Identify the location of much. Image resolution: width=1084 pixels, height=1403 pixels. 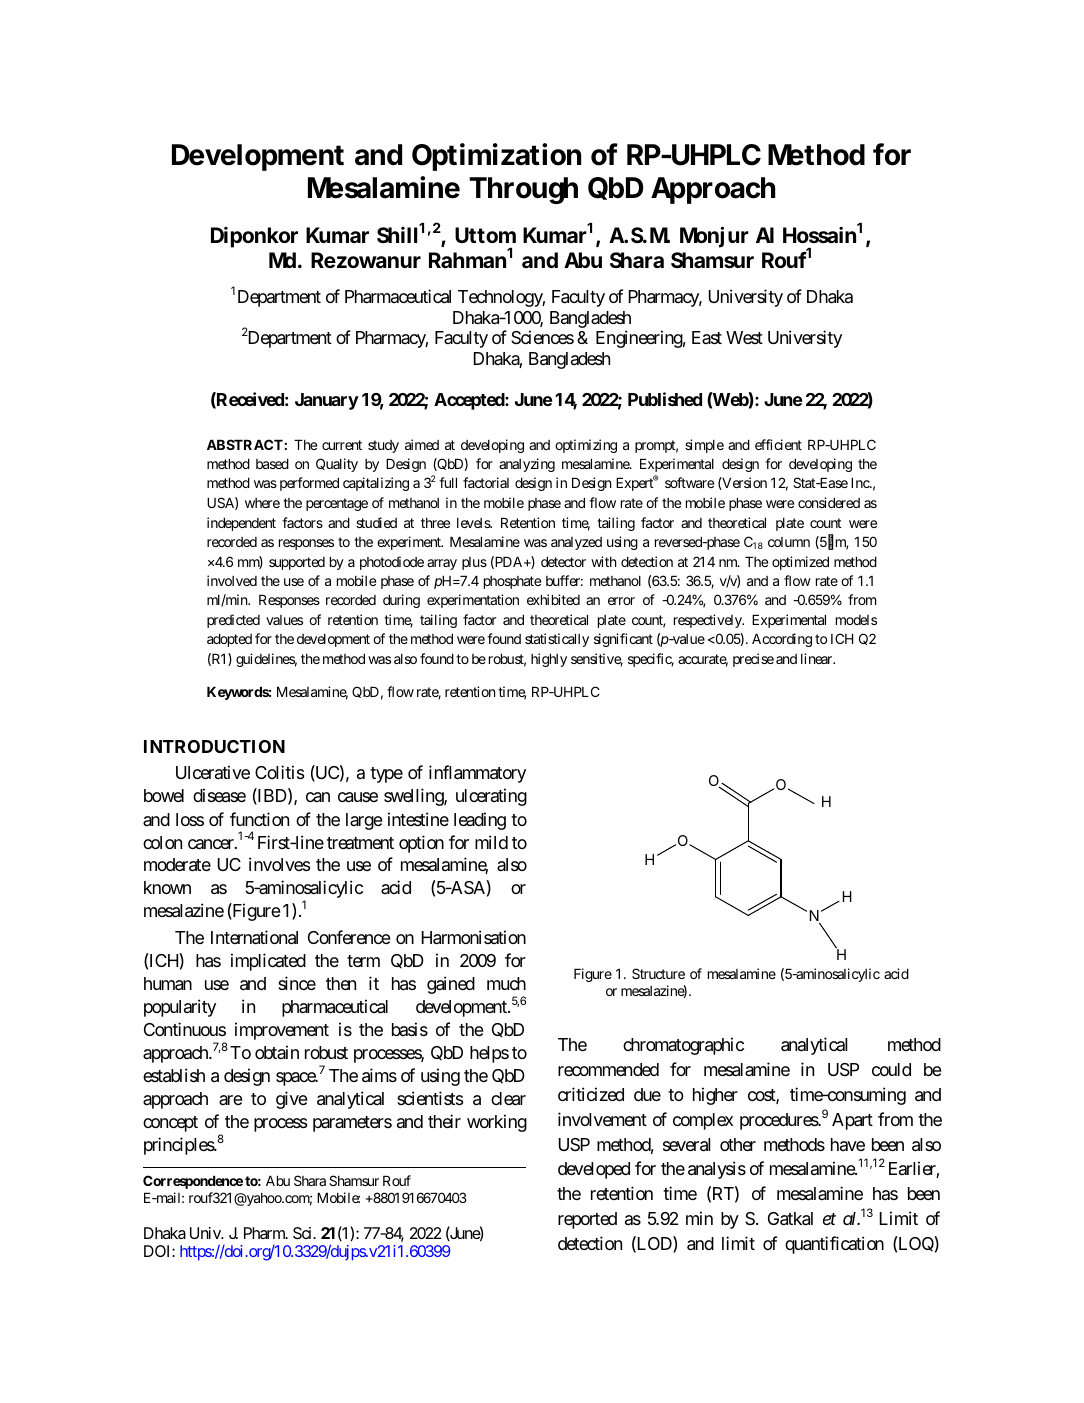
(506, 983).
